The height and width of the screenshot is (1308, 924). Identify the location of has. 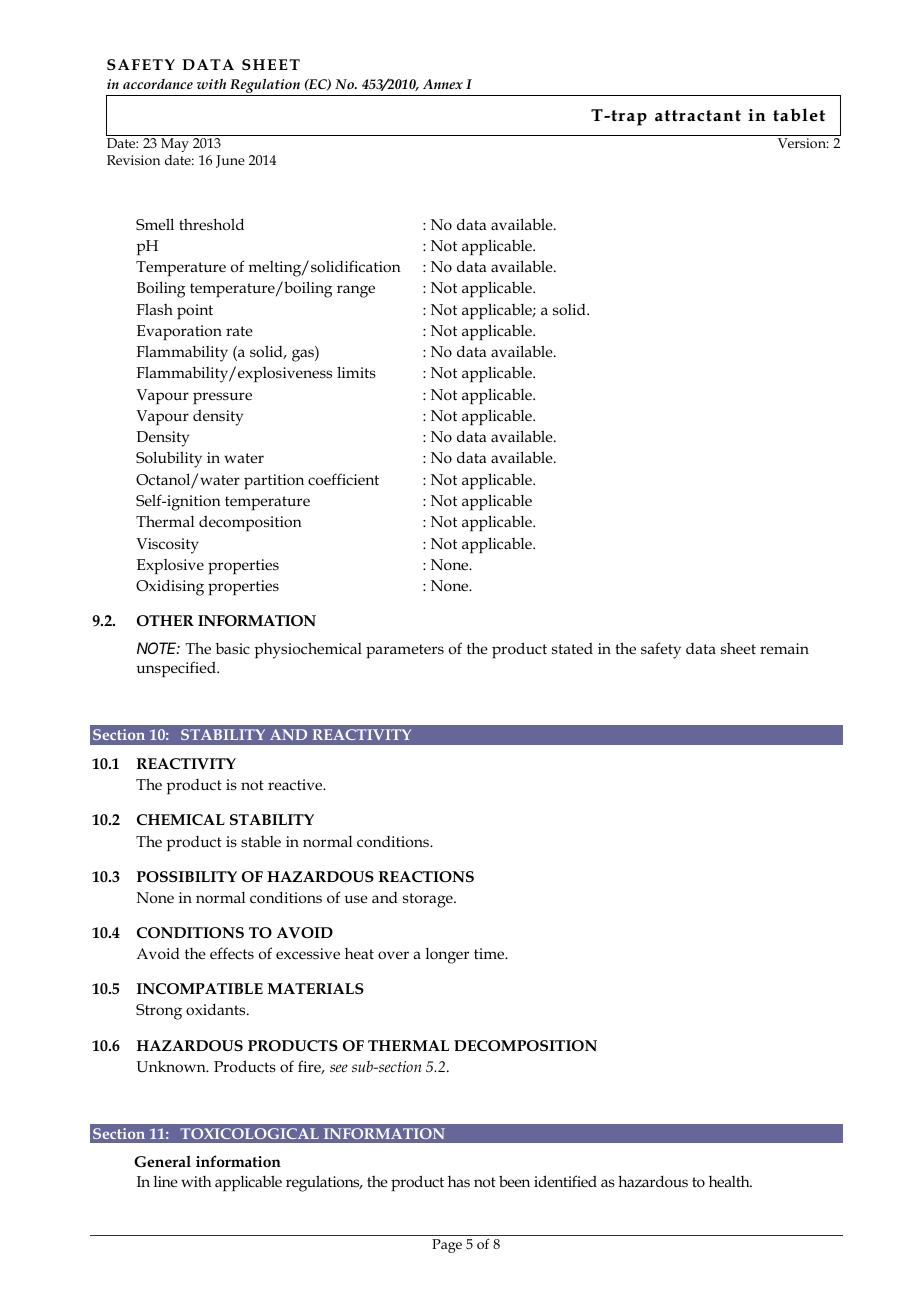
(459, 1182).
